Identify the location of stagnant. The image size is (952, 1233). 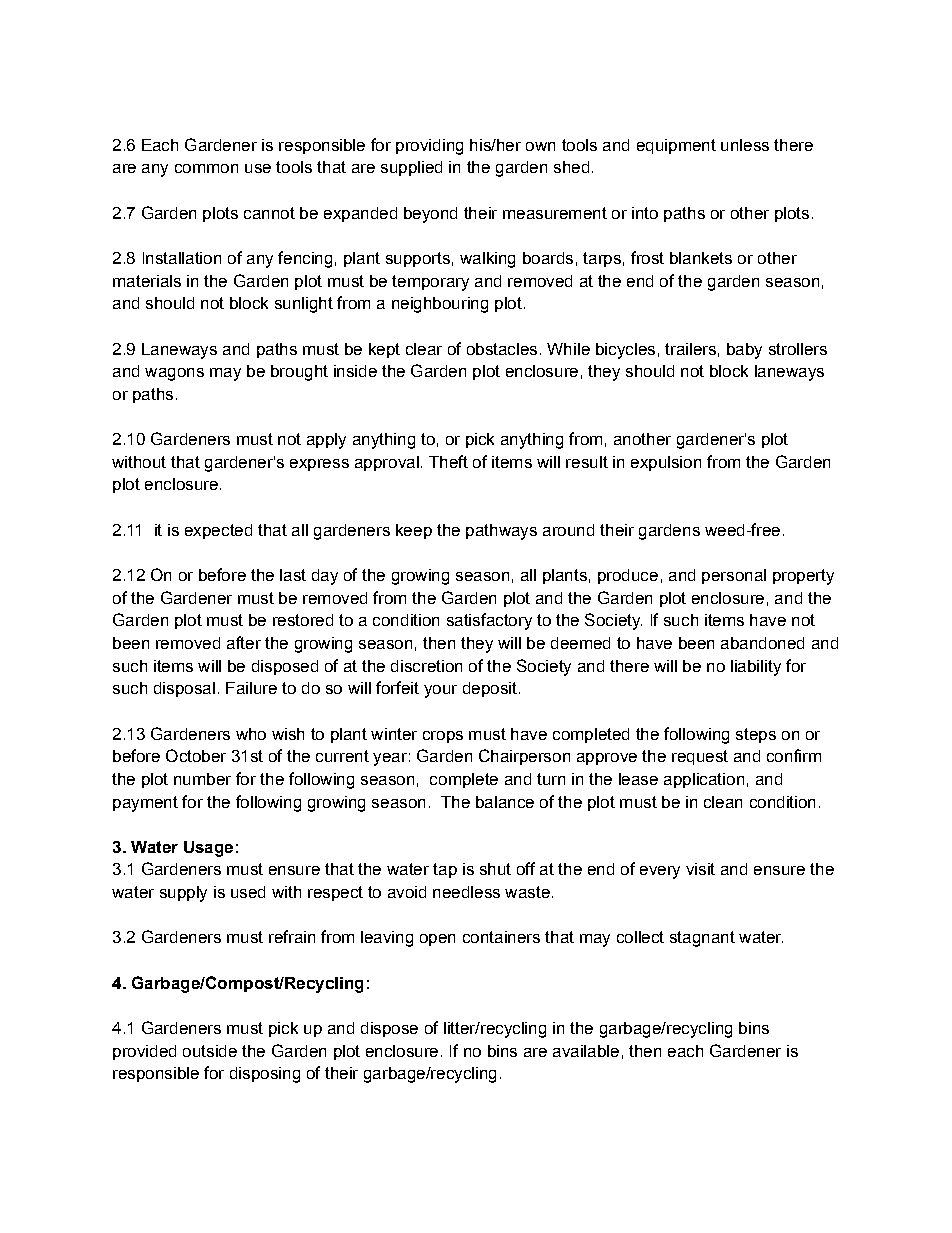
(702, 939).
